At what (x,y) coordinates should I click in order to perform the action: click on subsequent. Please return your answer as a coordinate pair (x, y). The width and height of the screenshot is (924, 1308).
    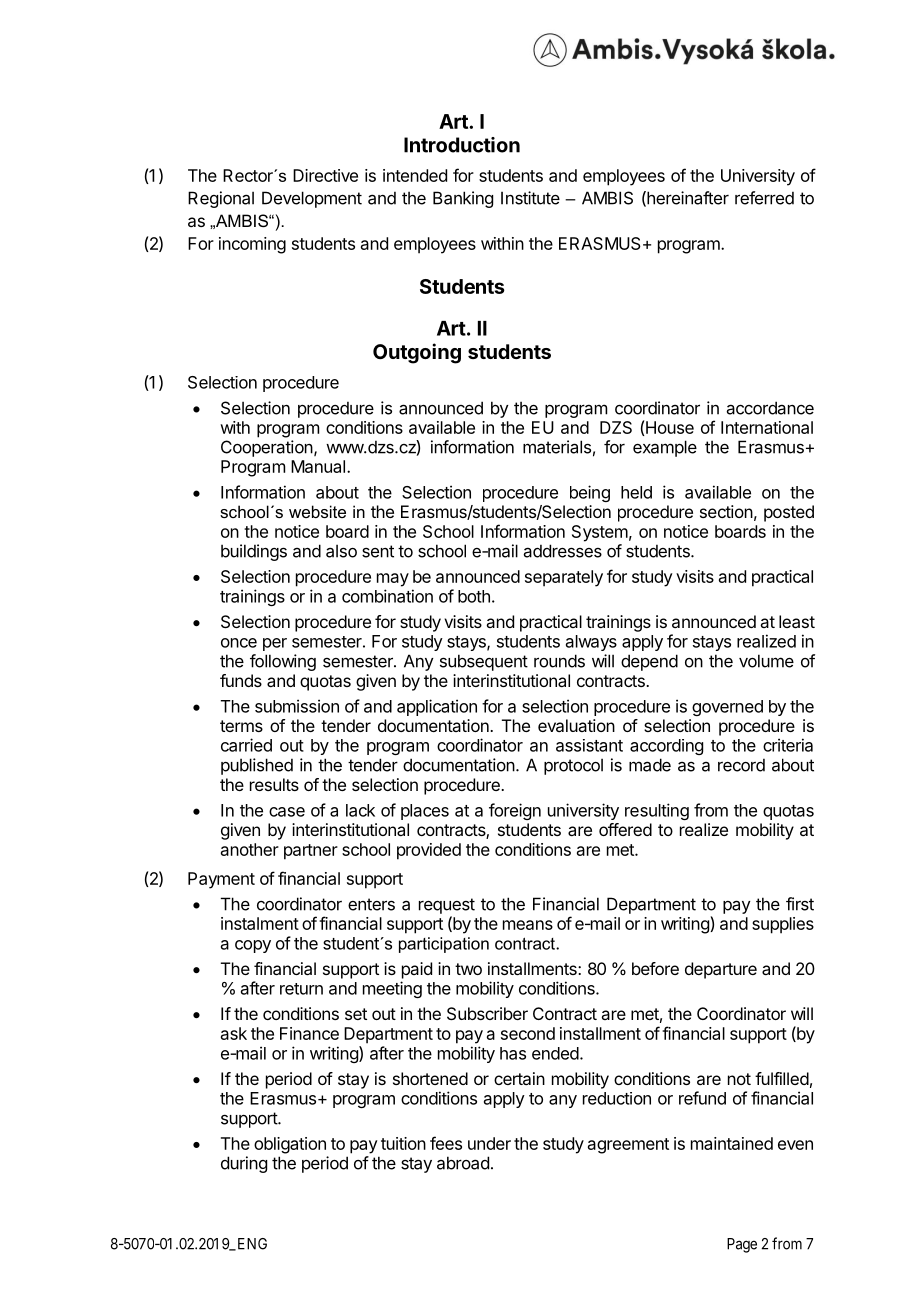
    Looking at the image, I should click on (484, 662).
